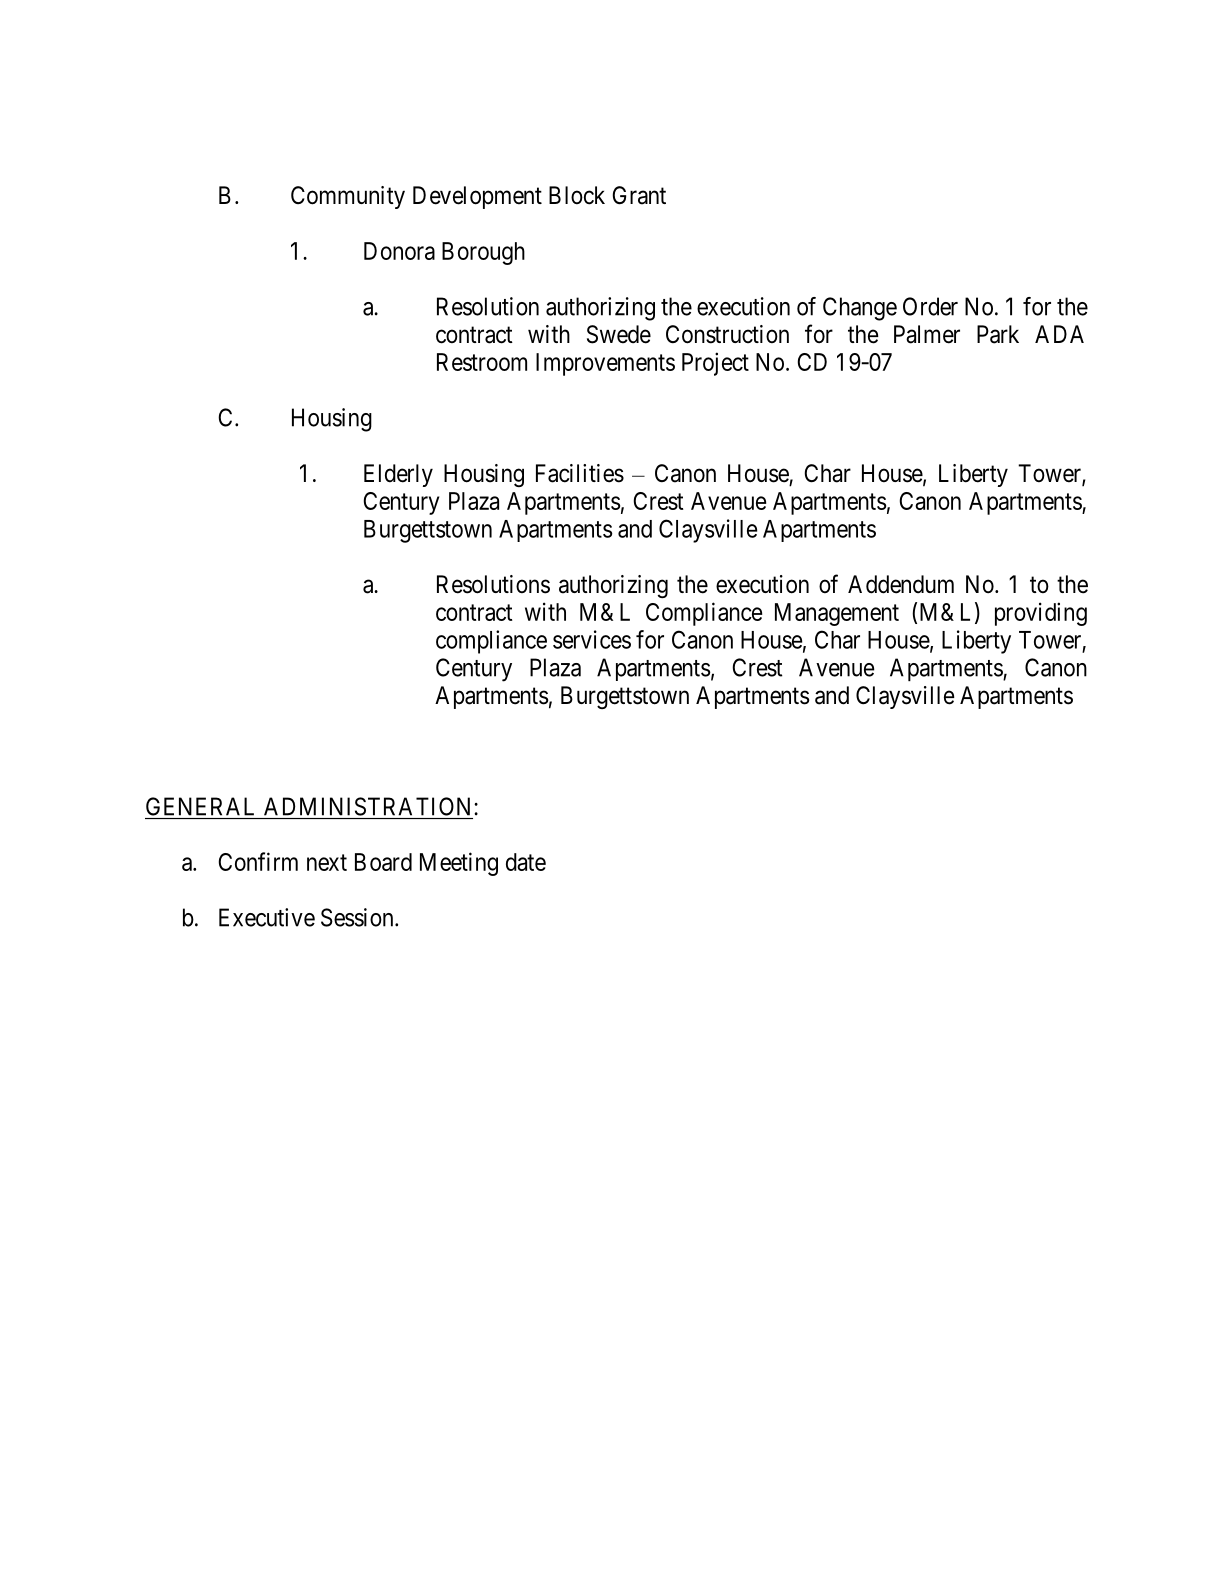 The width and height of the screenshot is (1232, 1594). What do you see at coordinates (348, 197) in the screenshot?
I see `Community` at bounding box center [348, 197].
